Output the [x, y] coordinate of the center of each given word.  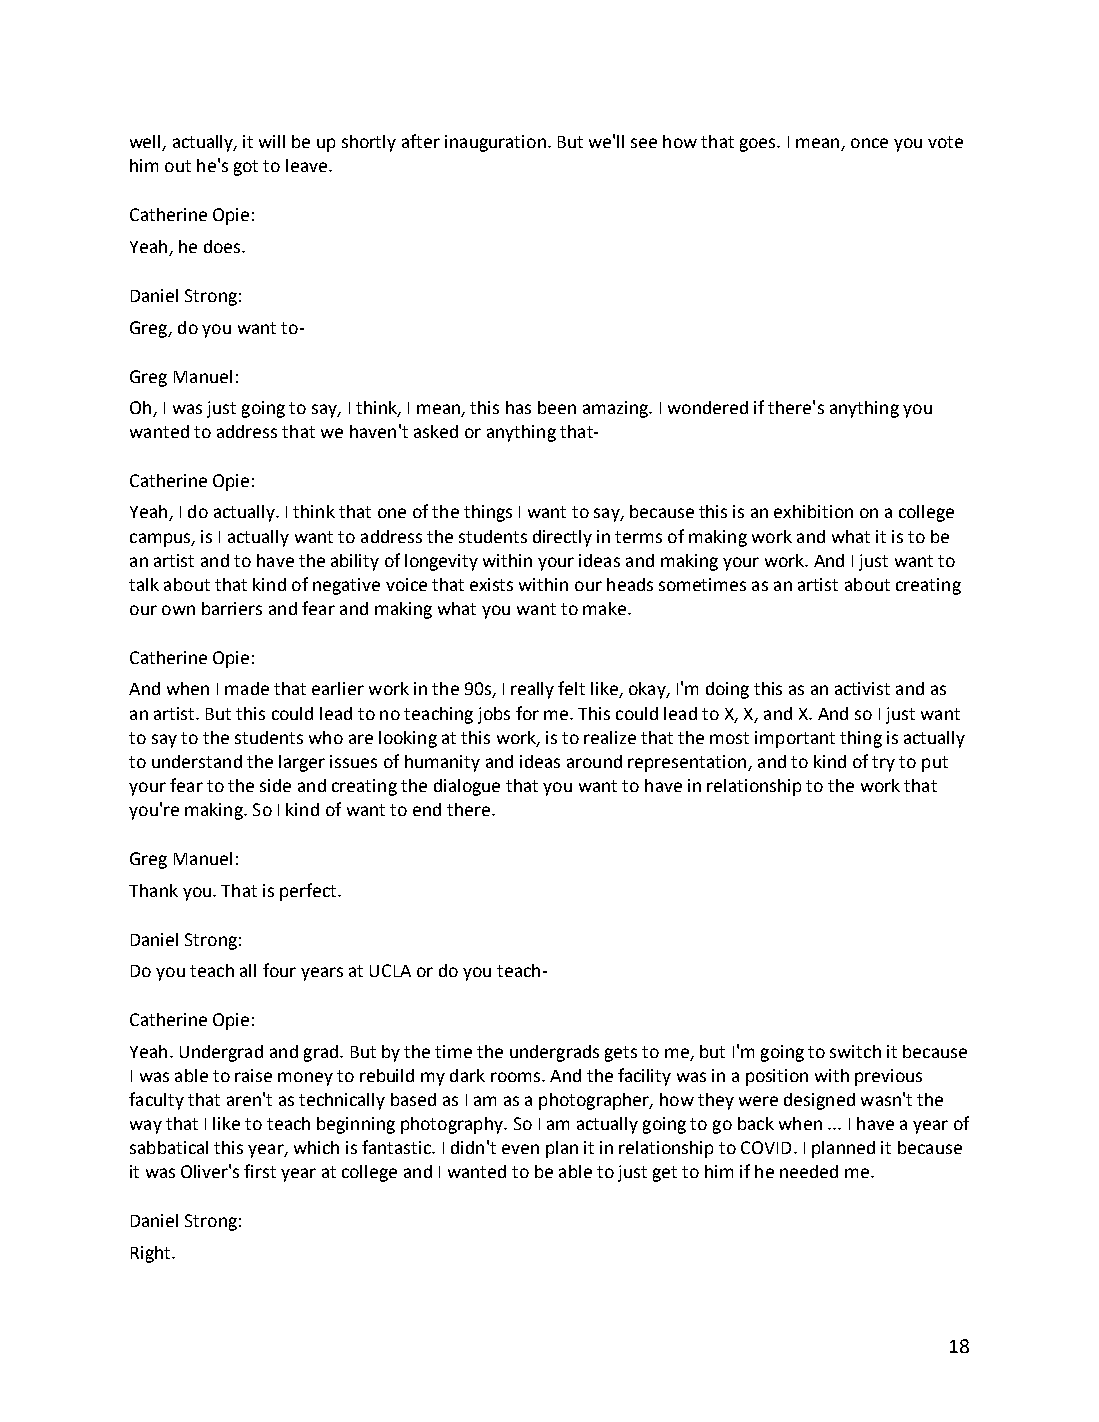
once [869, 143]
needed [809, 1171]
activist [862, 688]
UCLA [390, 970]
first [260, 1171]
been [557, 407]
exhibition [813, 511]
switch [855, 1051]
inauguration [495, 143]
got [246, 168]
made [247, 688]
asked [436, 431]
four [279, 970]
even [520, 1149]
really [532, 690]
